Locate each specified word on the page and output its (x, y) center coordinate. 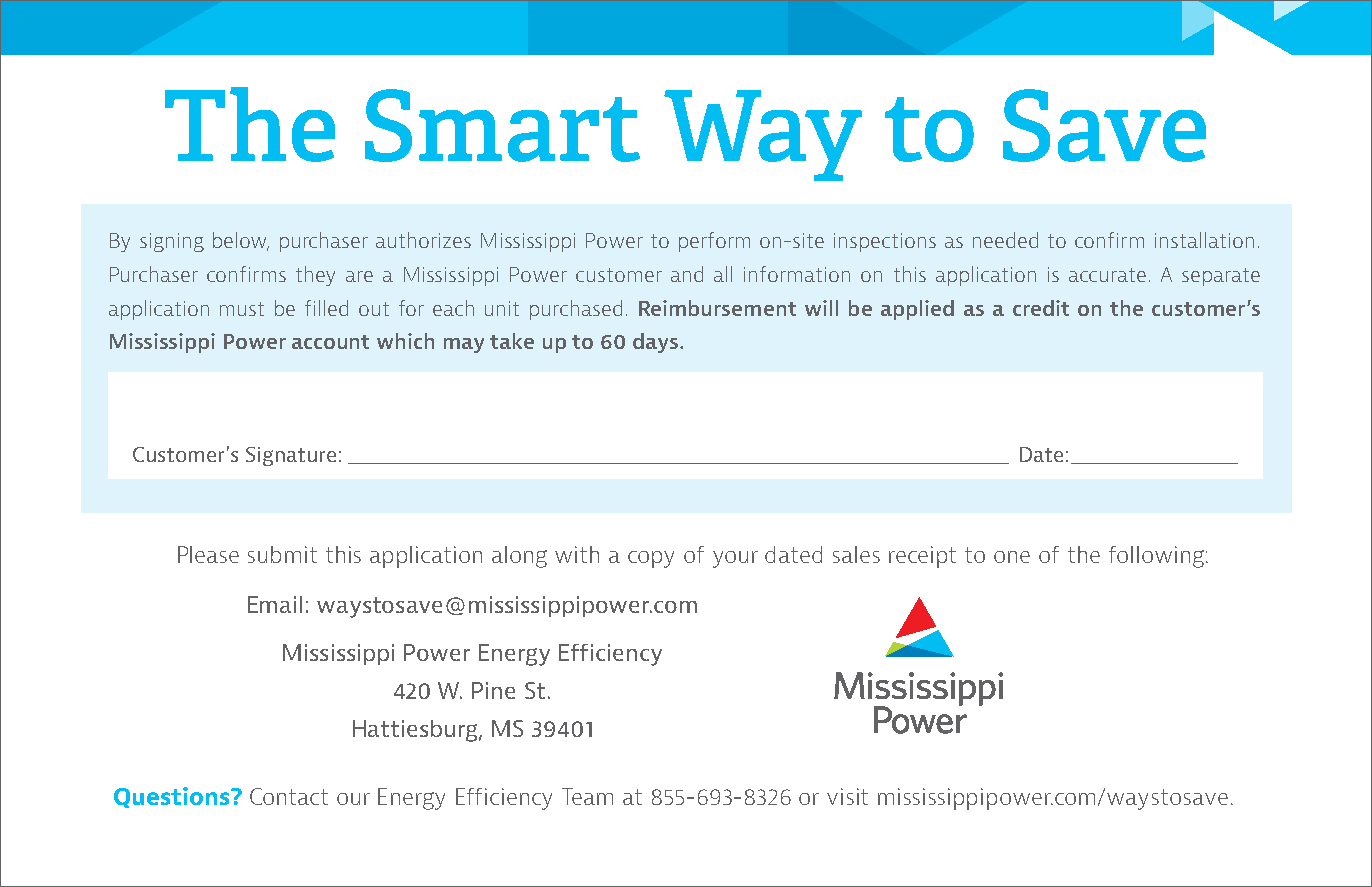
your (735, 559)
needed (1005, 240)
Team (587, 796)
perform (714, 242)
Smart (502, 125)
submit (282, 554)
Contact (289, 796)
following (1156, 557)
